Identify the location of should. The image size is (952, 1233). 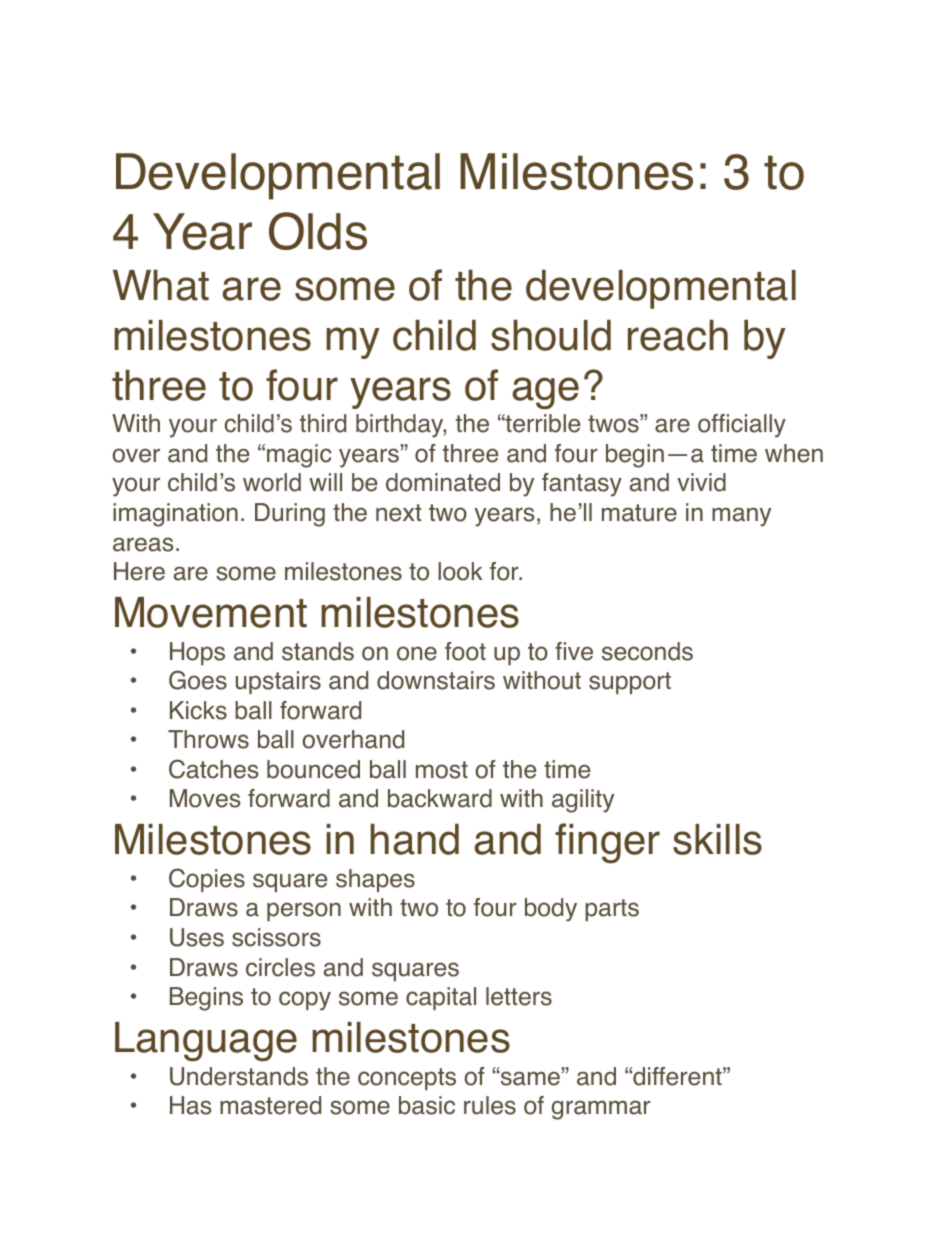
(551, 335).
